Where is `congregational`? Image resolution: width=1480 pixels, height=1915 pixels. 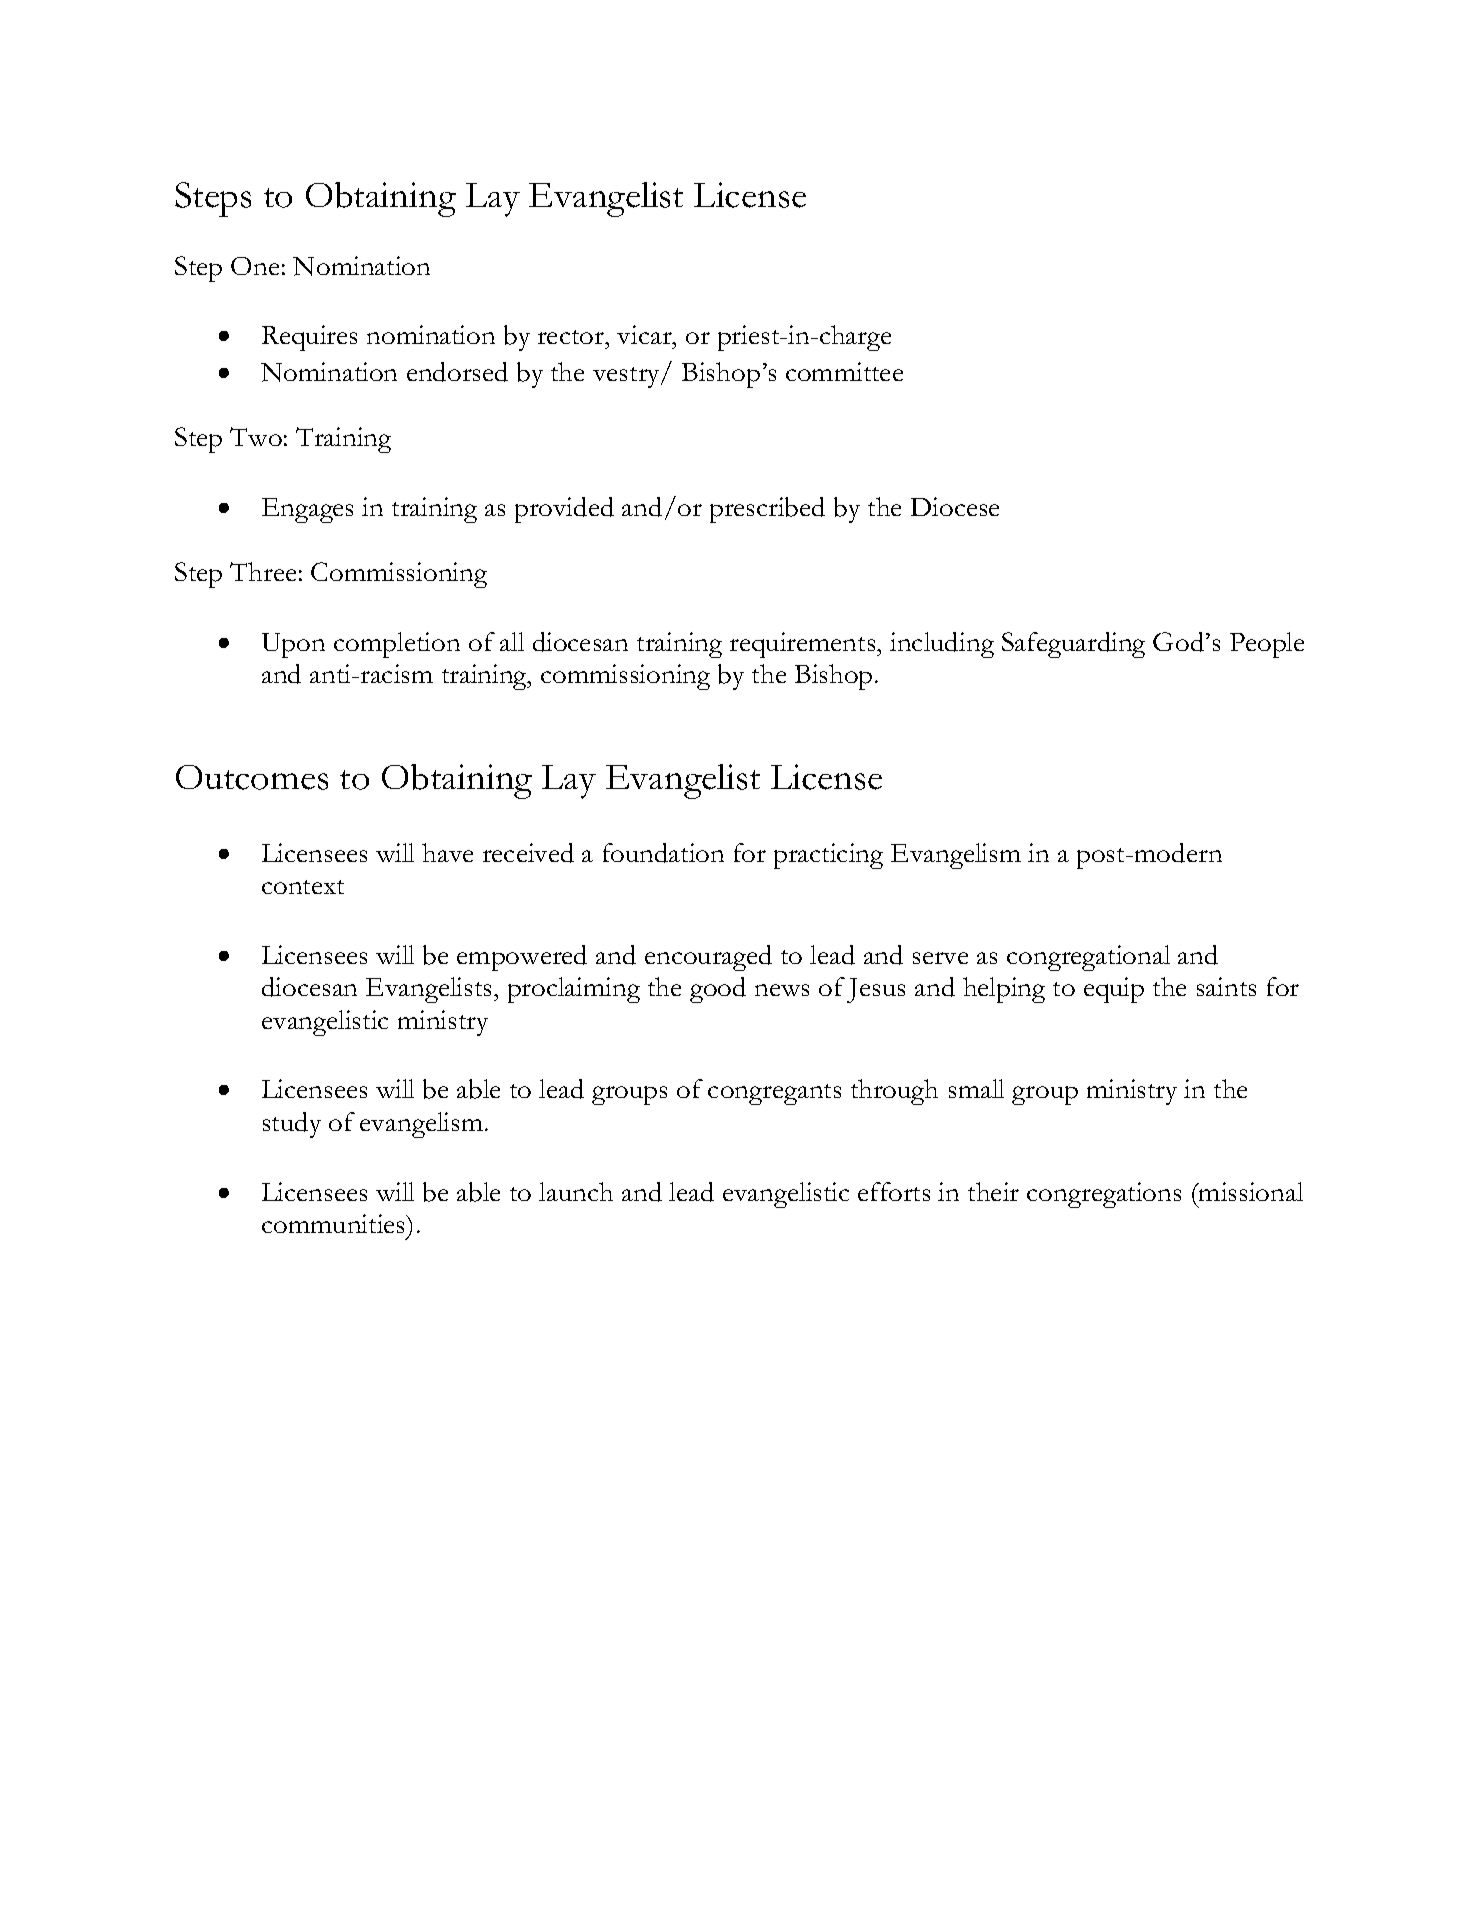 congregational is located at coordinates (1088, 958).
